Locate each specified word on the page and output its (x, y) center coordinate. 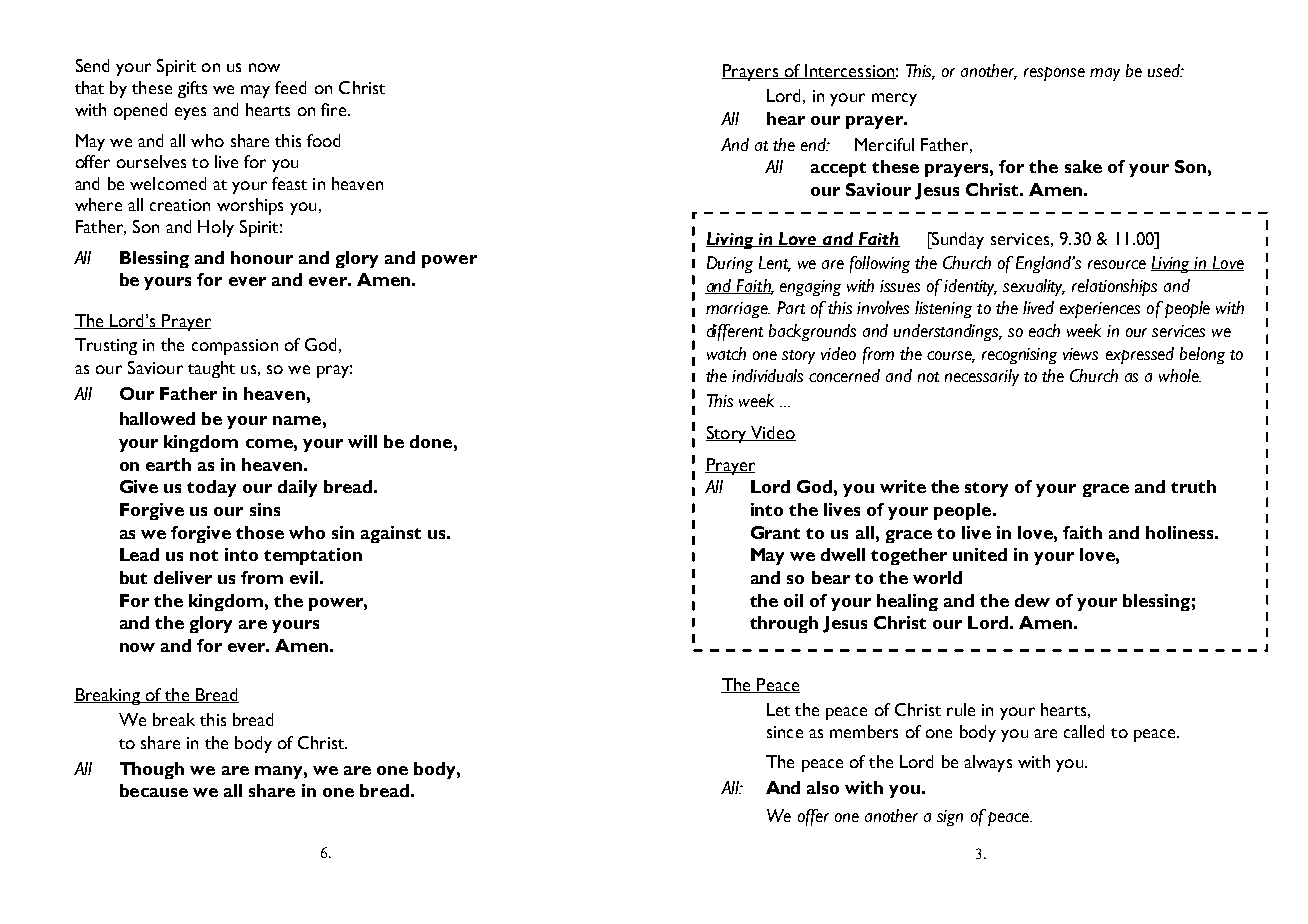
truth (1193, 486)
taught (211, 369)
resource (1117, 264)
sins (265, 509)
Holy (216, 228)
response (1054, 74)
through (784, 624)
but (133, 577)
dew (1032, 600)
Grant (775, 532)
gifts (192, 89)
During (730, 264)
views (1080, 354)
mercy (894, 99)
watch (726, 353)
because (154, 790)
